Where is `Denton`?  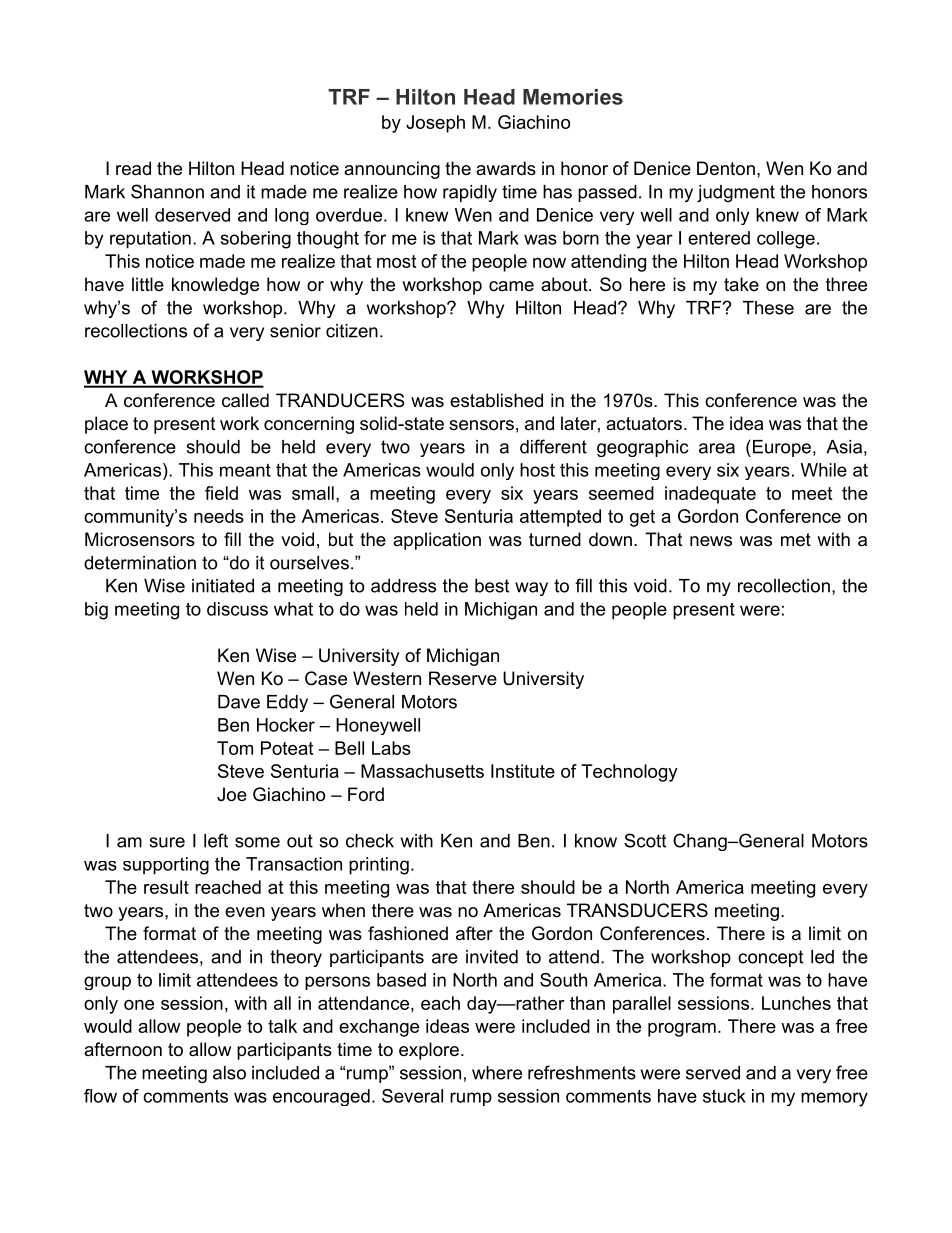
Denton is located at coordinates (726, 168).
